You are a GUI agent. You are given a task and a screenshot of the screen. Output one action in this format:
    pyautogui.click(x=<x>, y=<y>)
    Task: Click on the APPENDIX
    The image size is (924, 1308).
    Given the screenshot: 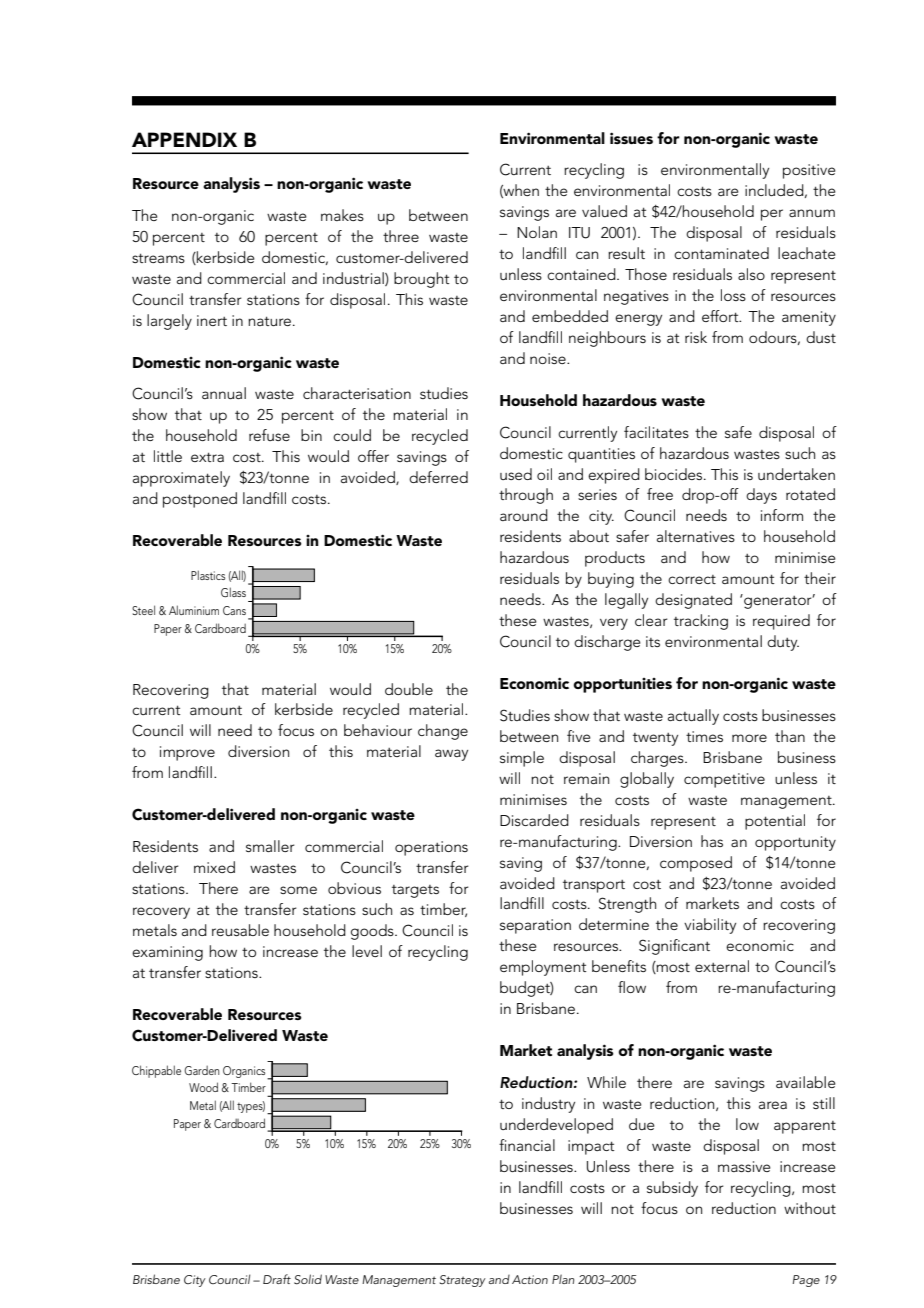 What is the action you would take?
    pyautogui.click(x=184, y=139)
